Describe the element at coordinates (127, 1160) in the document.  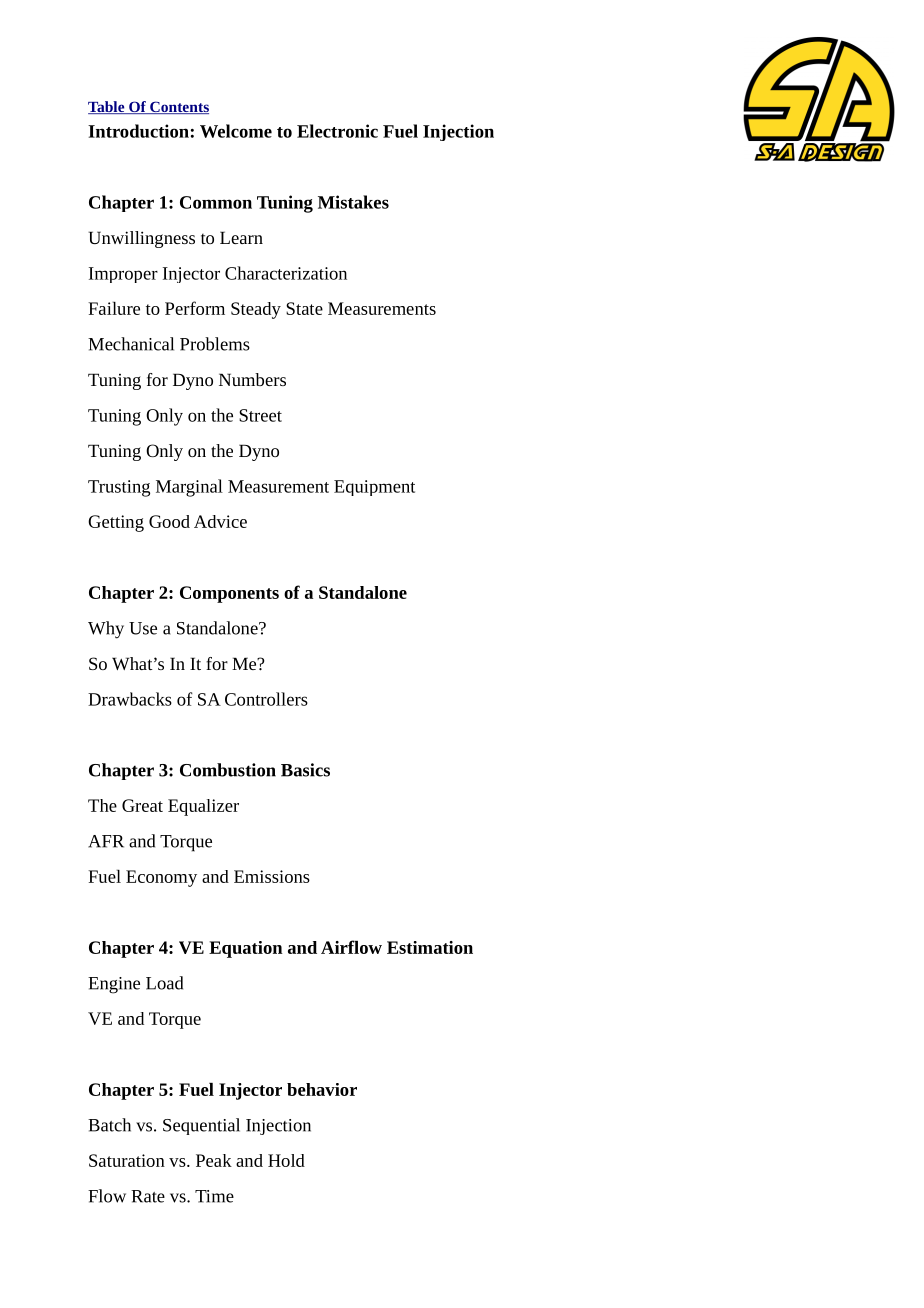
I see `Saturation` at that location.
